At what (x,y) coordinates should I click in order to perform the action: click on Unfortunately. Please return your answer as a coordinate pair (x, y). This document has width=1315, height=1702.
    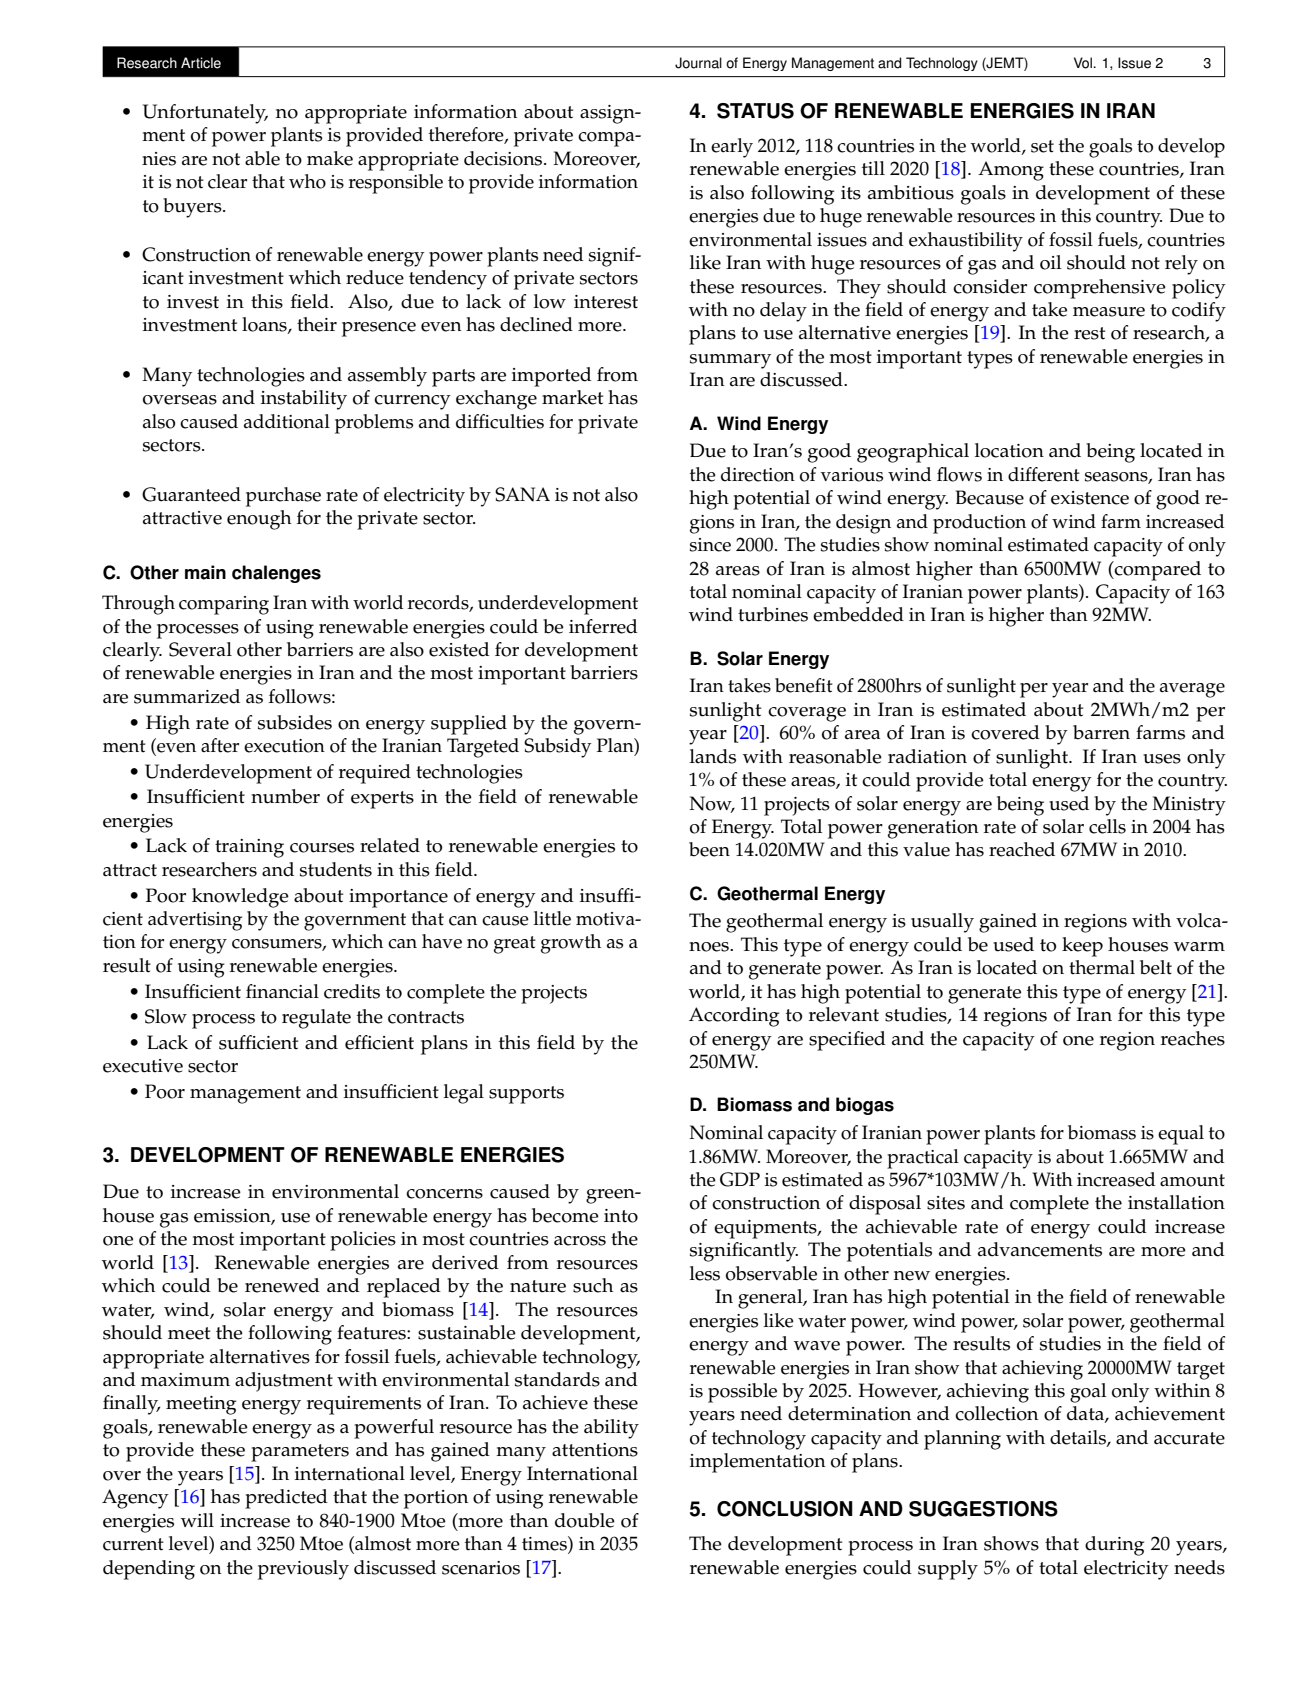
    Looking at the image, I should click on (205, 114).
